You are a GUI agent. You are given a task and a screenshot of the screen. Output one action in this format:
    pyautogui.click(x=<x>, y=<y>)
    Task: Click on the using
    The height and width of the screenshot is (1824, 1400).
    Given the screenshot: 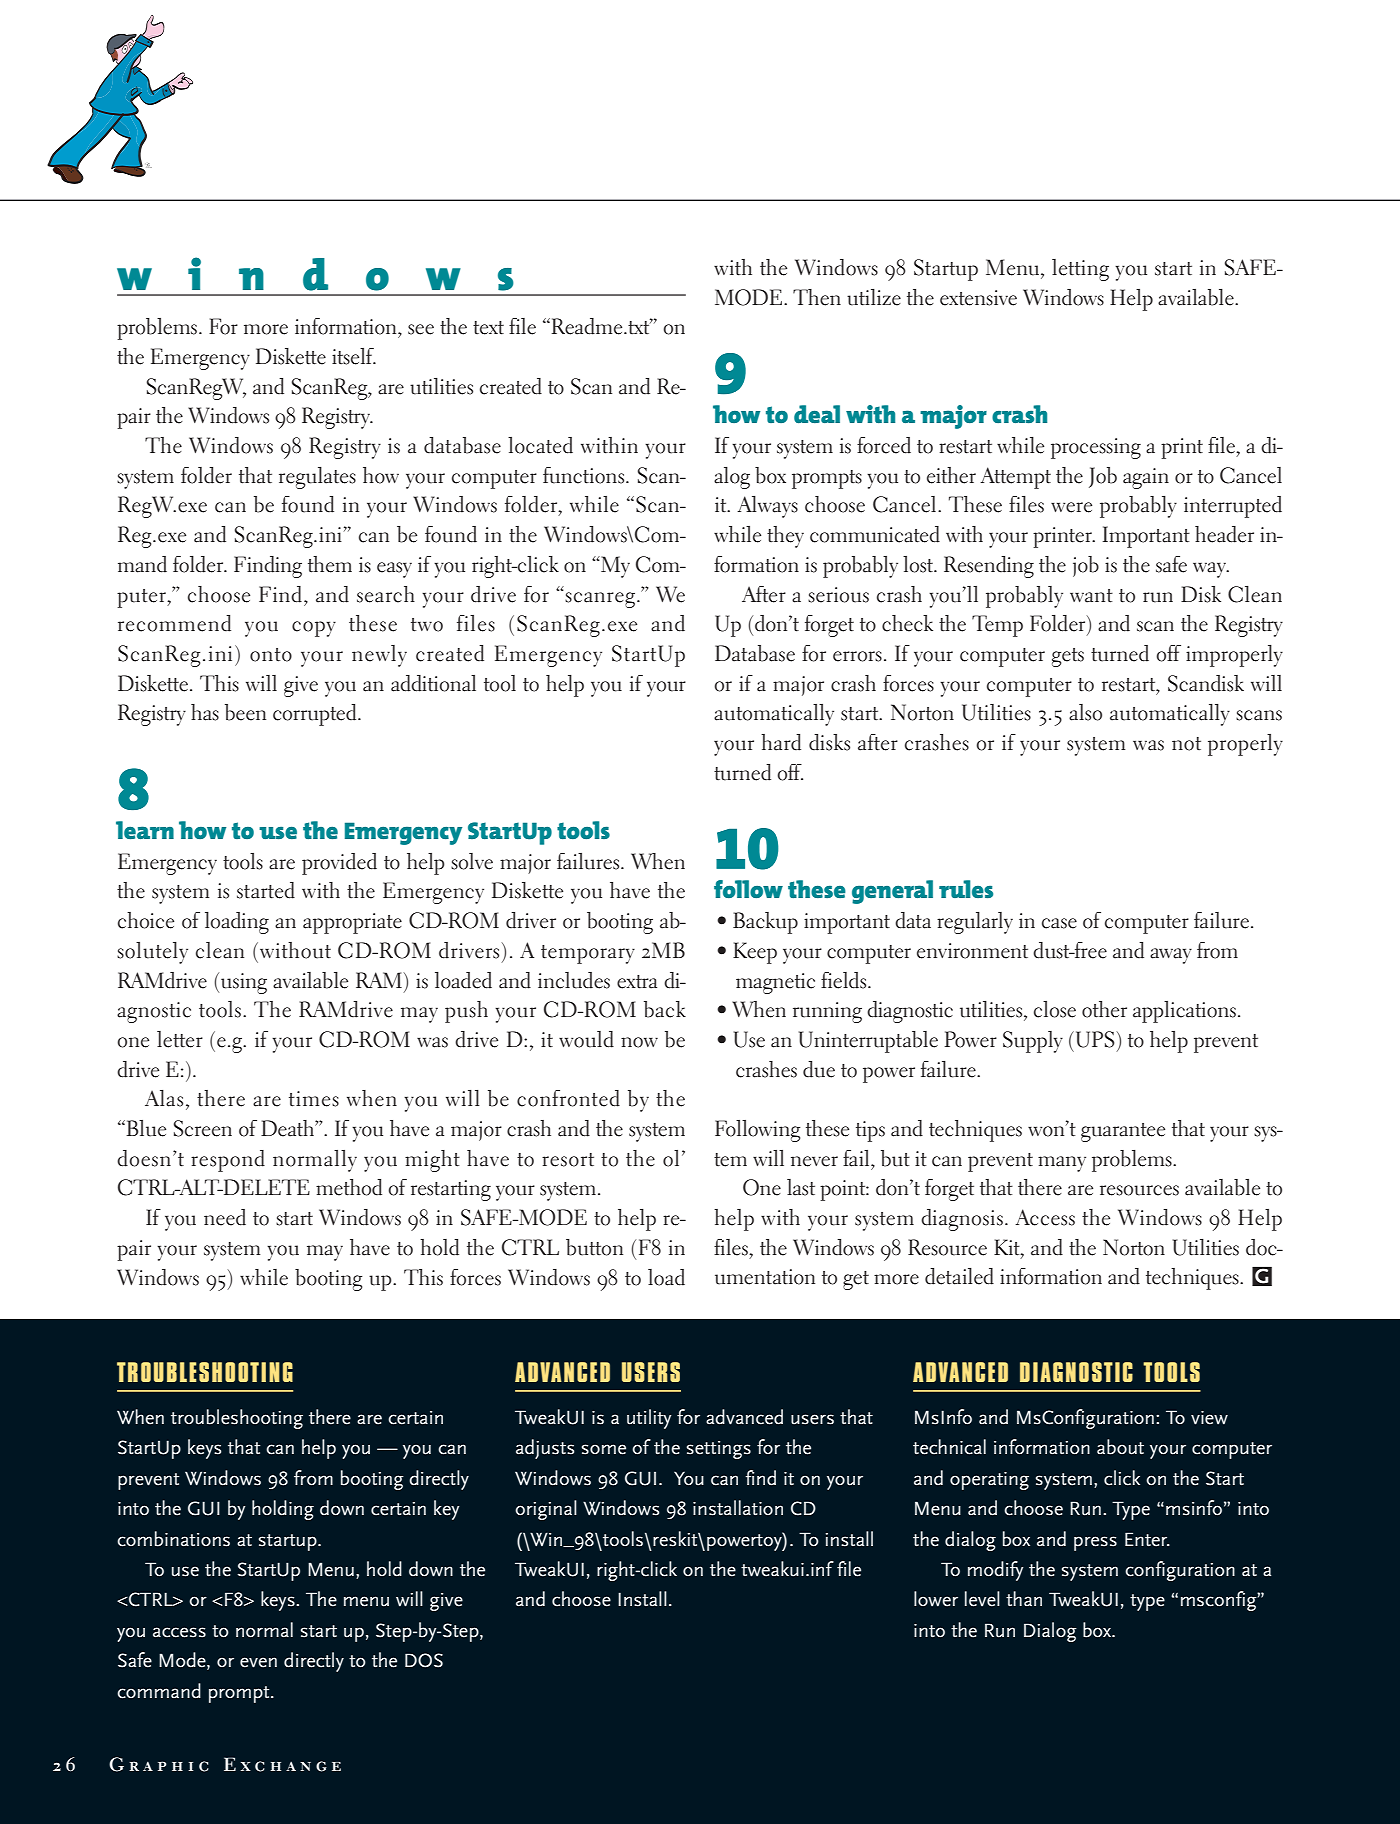 What is the action you would take?
    pyautogui.click(x=244, y=983)
